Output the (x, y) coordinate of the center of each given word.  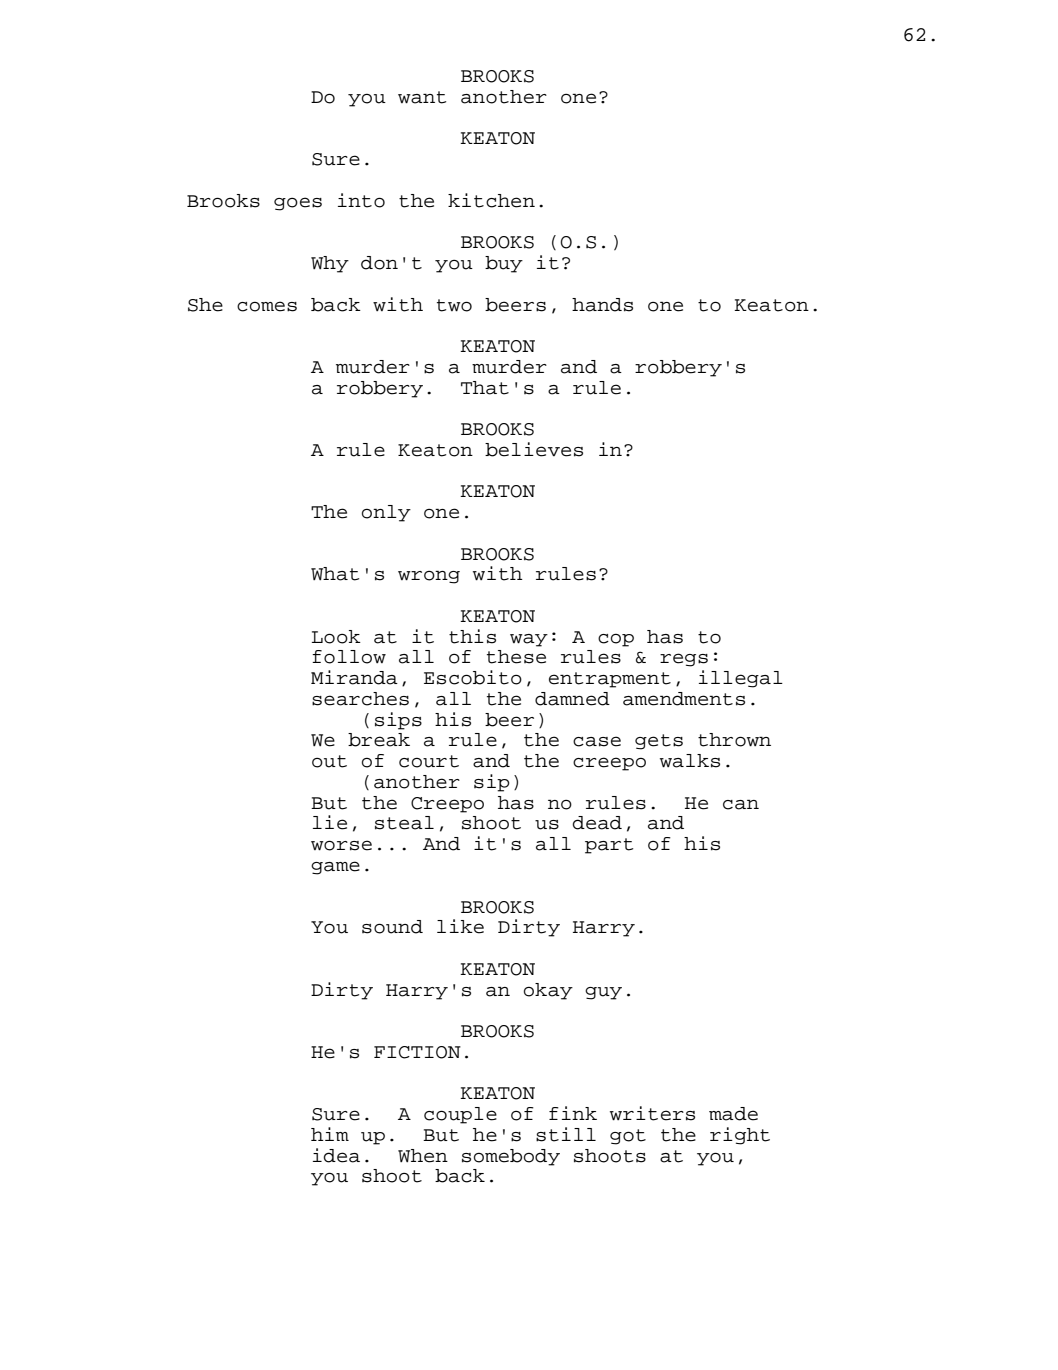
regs (684, 660)
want (422, 97)
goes (298, 204)
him (330, 1134)
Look (336, 637)
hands (602, 305)
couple (460, 1115)
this (472, 636)
